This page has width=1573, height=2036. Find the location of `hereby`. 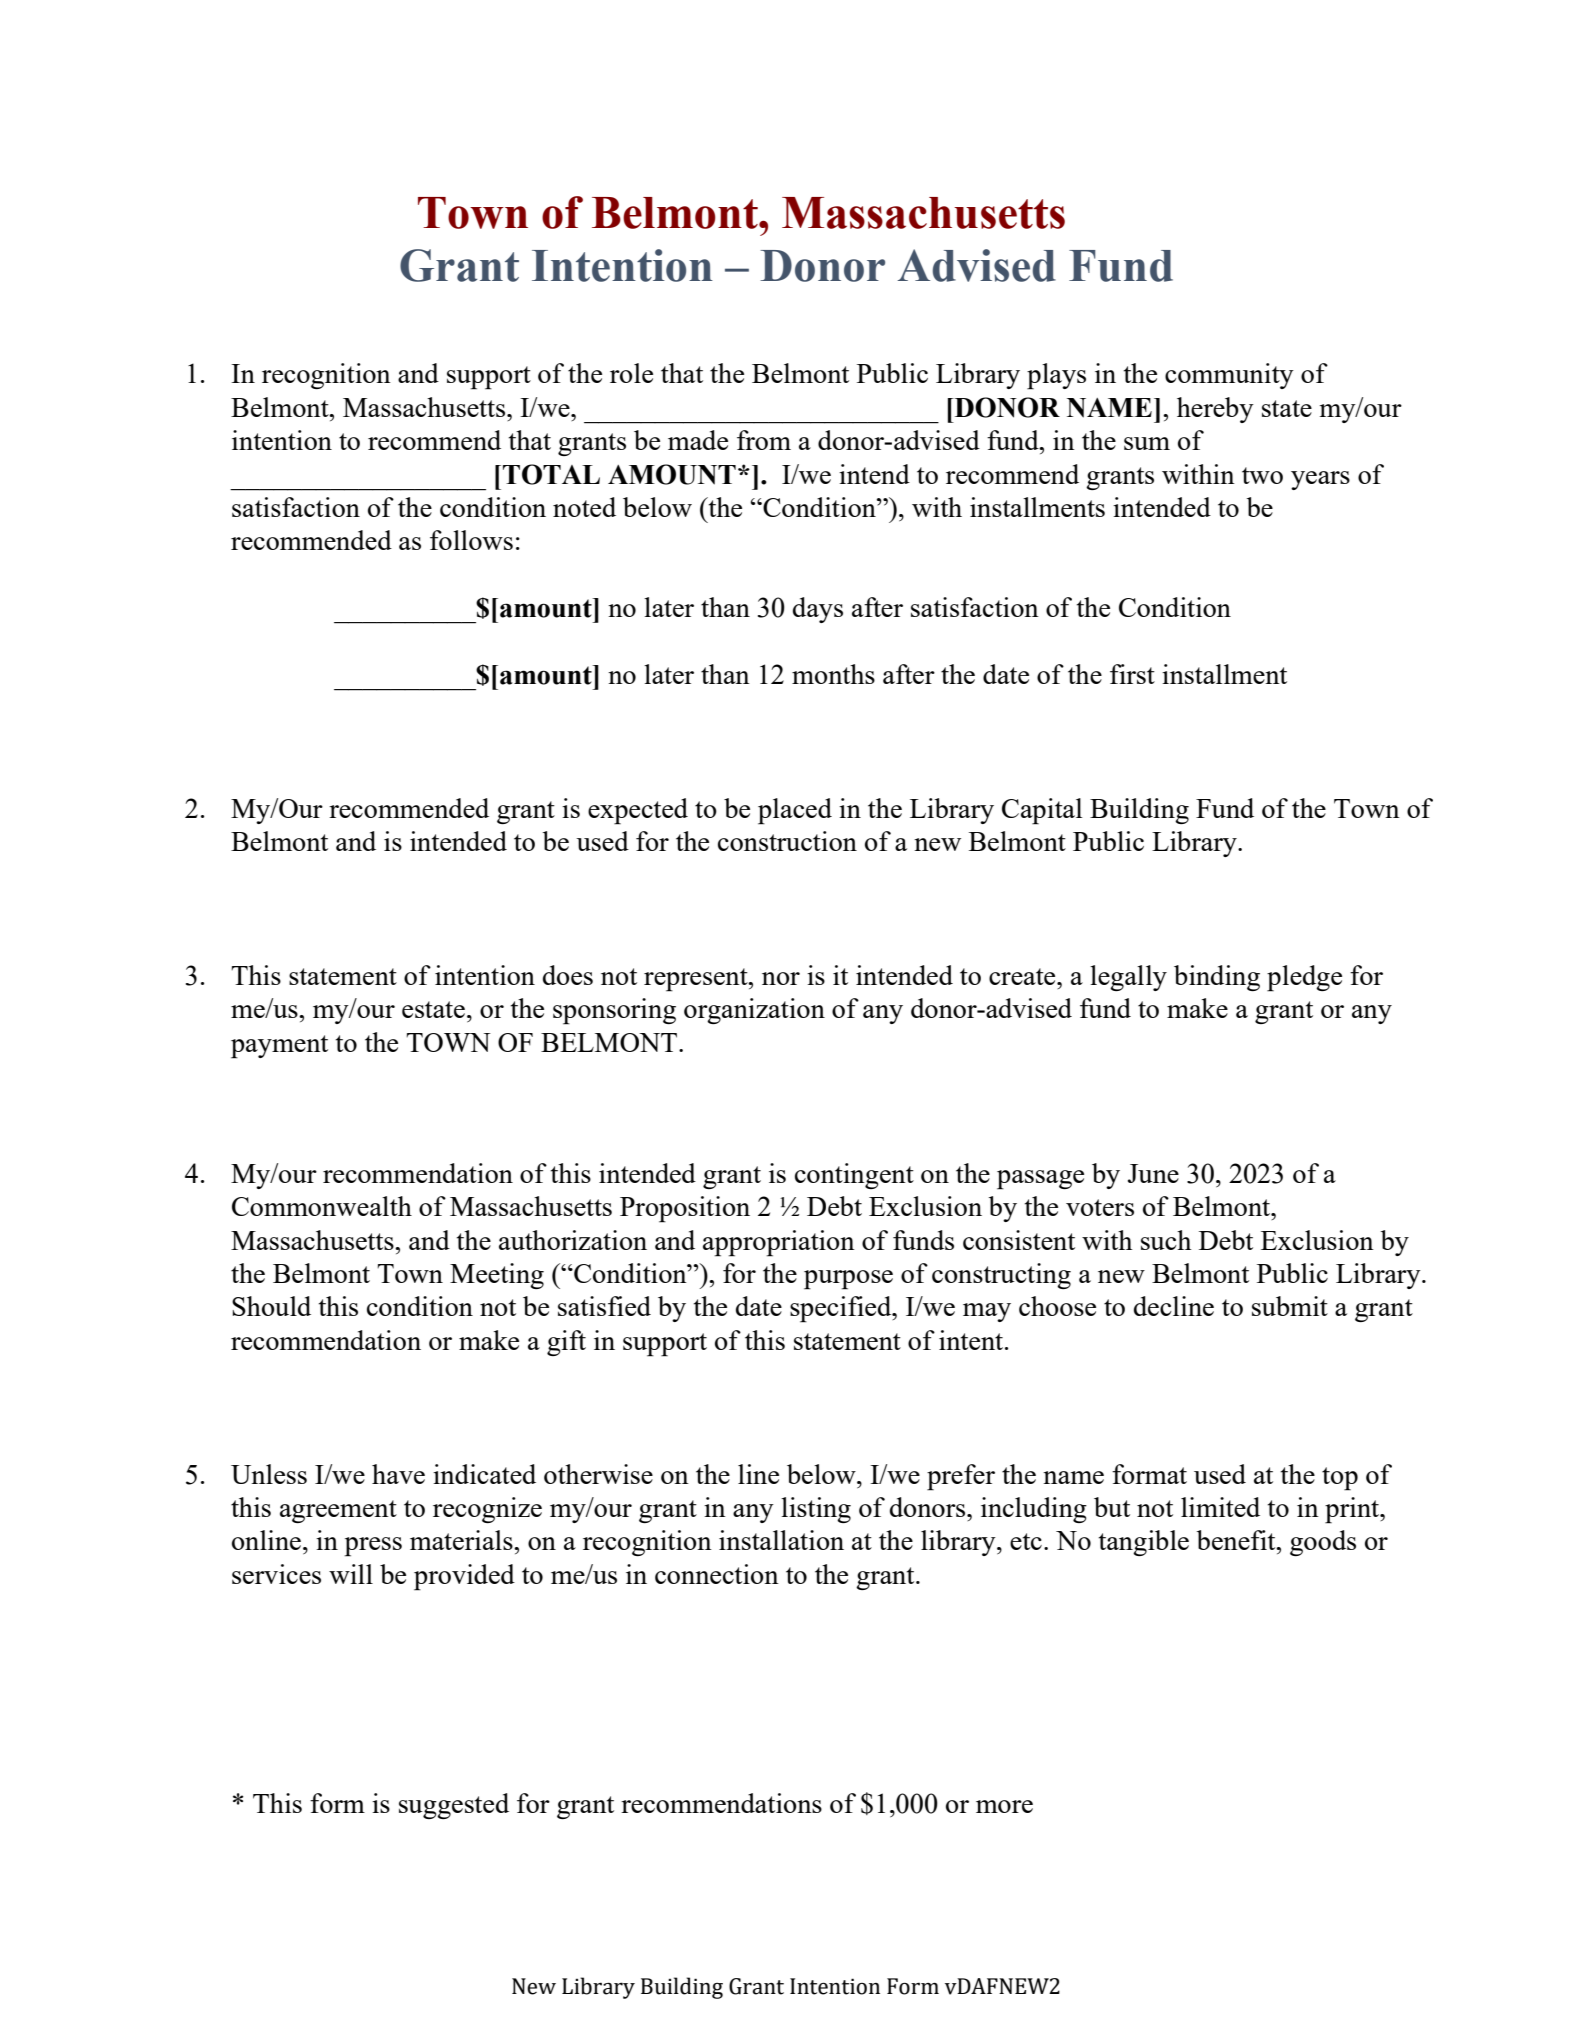

hereby is located at coordinates (1215, 410).
